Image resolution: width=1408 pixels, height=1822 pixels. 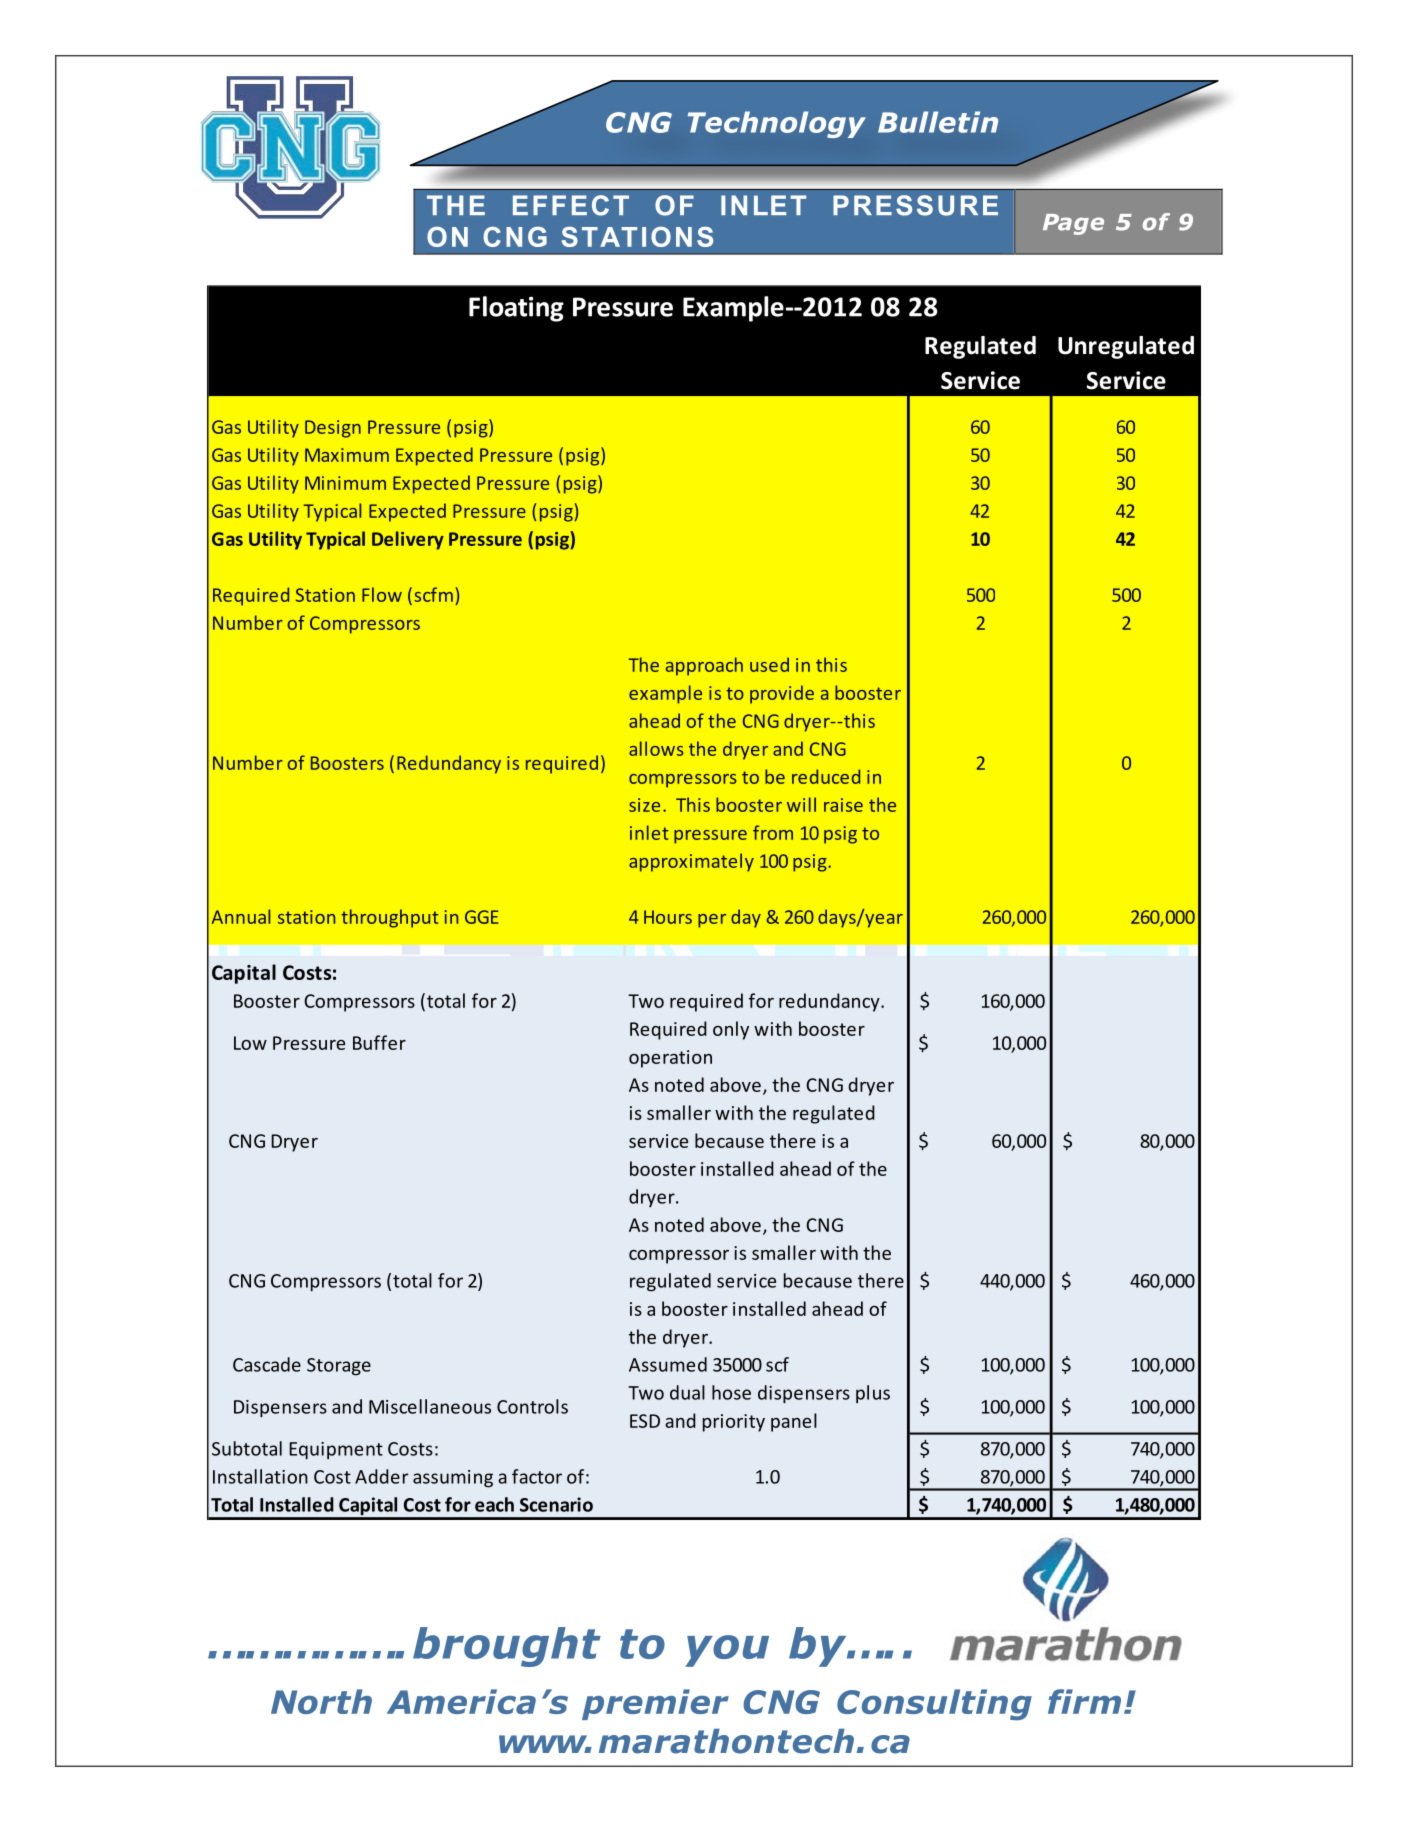 What do you see at coordinates (345, 483) in the document?
I see `Minimum` at bounding box center [345, 483].
